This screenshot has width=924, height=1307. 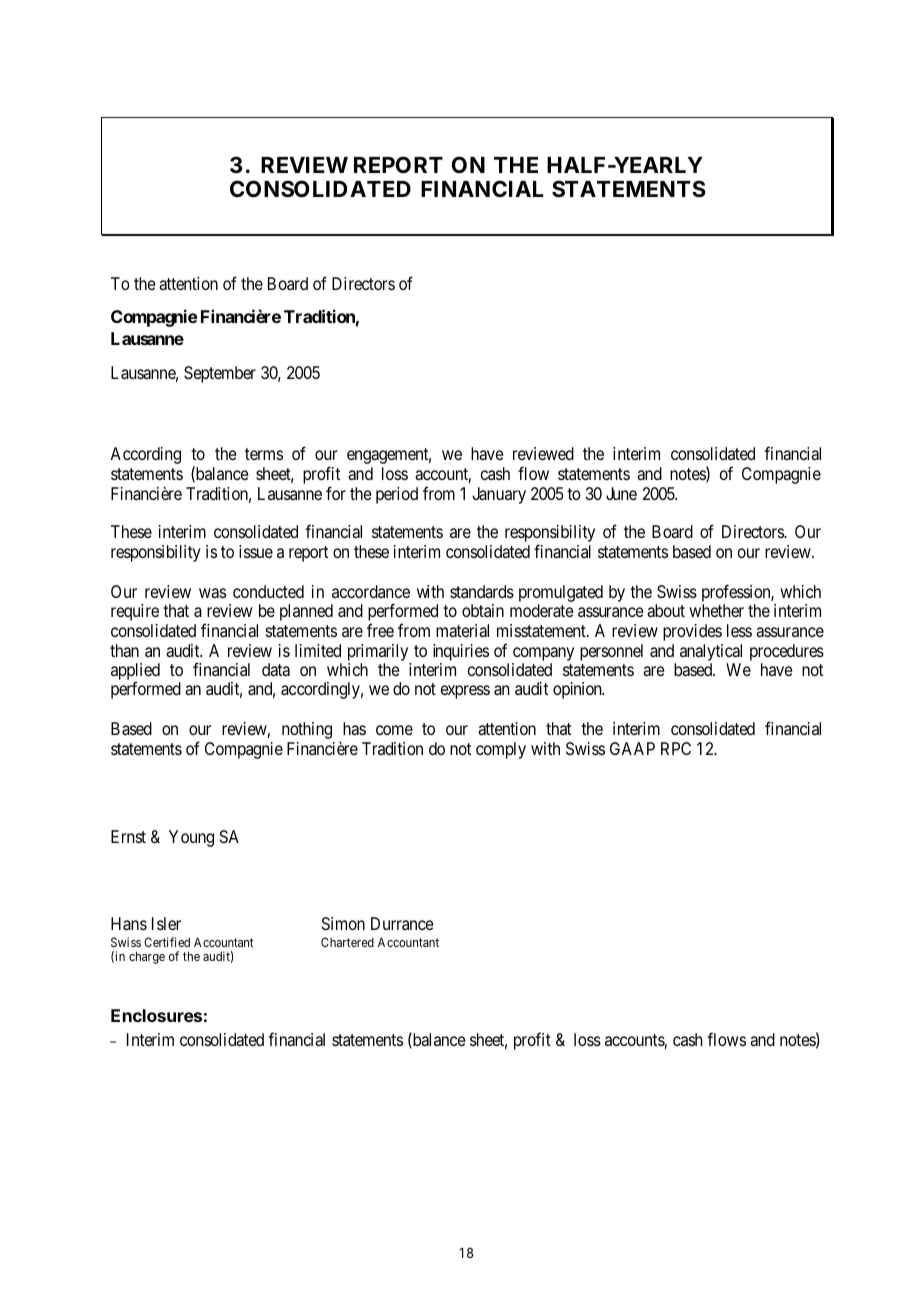 I want to click on comply, so click(x=501, y=750).
